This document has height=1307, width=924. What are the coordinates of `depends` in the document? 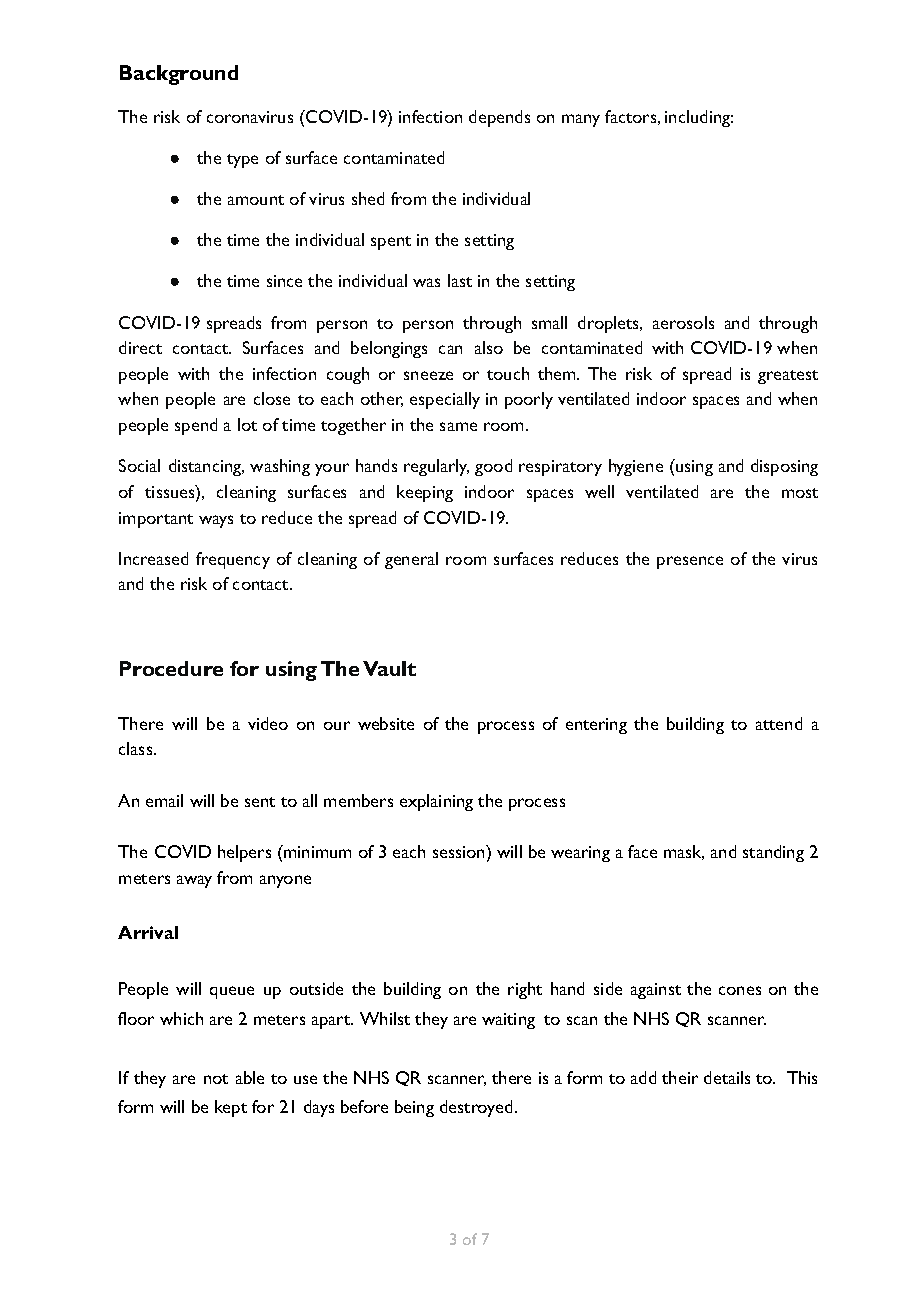 It's located at (499, 118).
